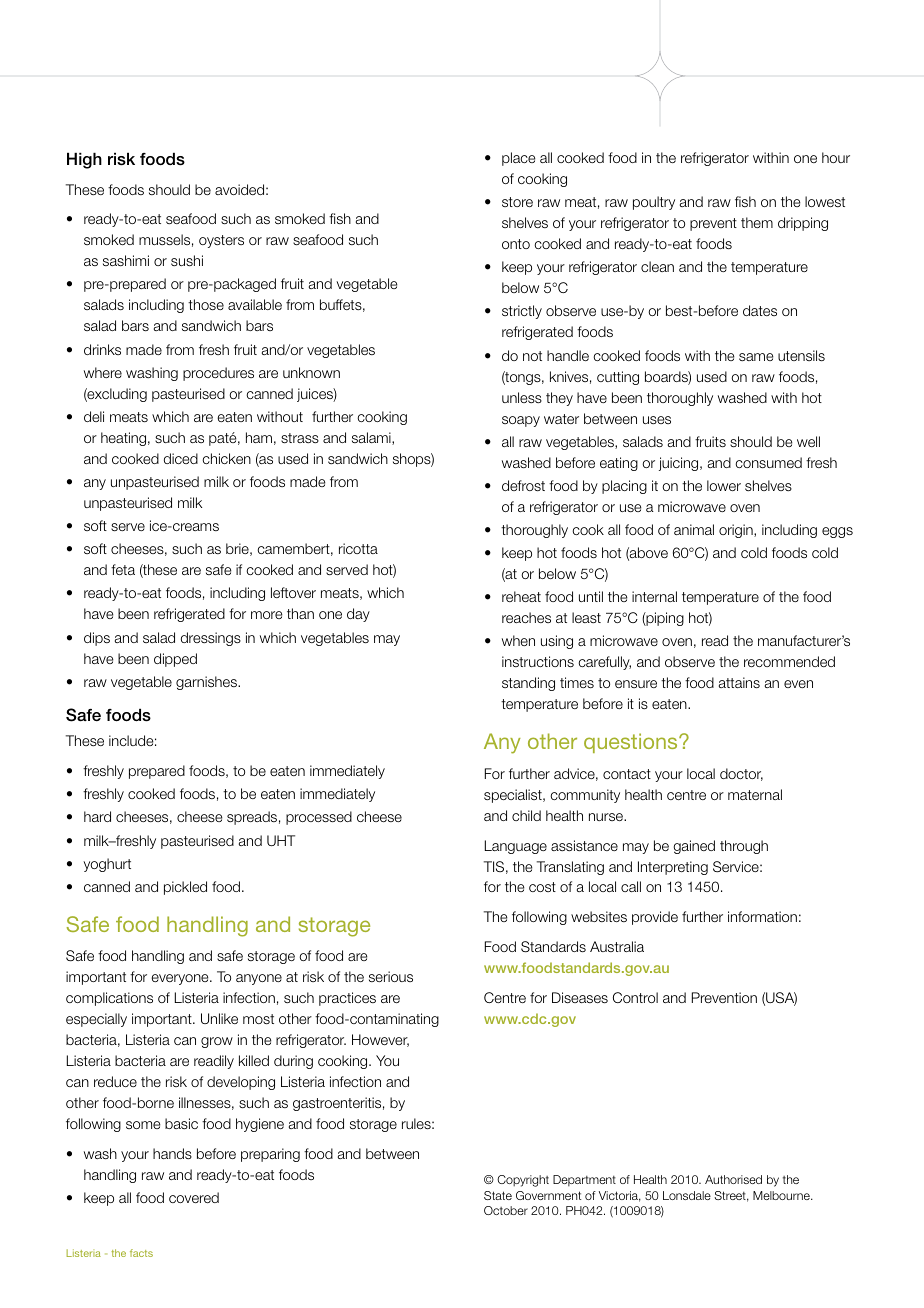 Image resolution: width=924 pixels, height=1308 pixels. I want to click on covered, so click(194, 1197).
